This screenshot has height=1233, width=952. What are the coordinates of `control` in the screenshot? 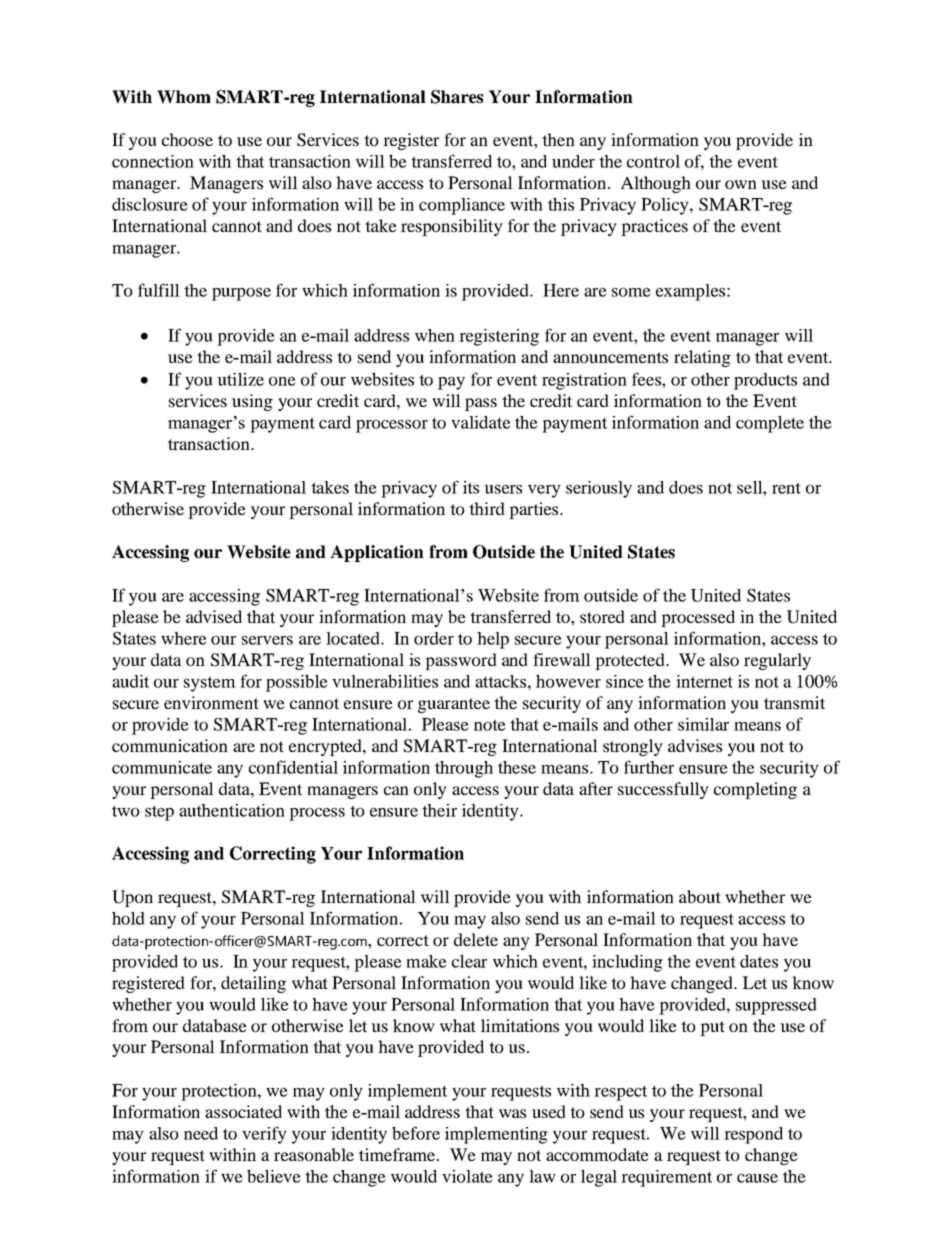 It's located at (653, 161).
